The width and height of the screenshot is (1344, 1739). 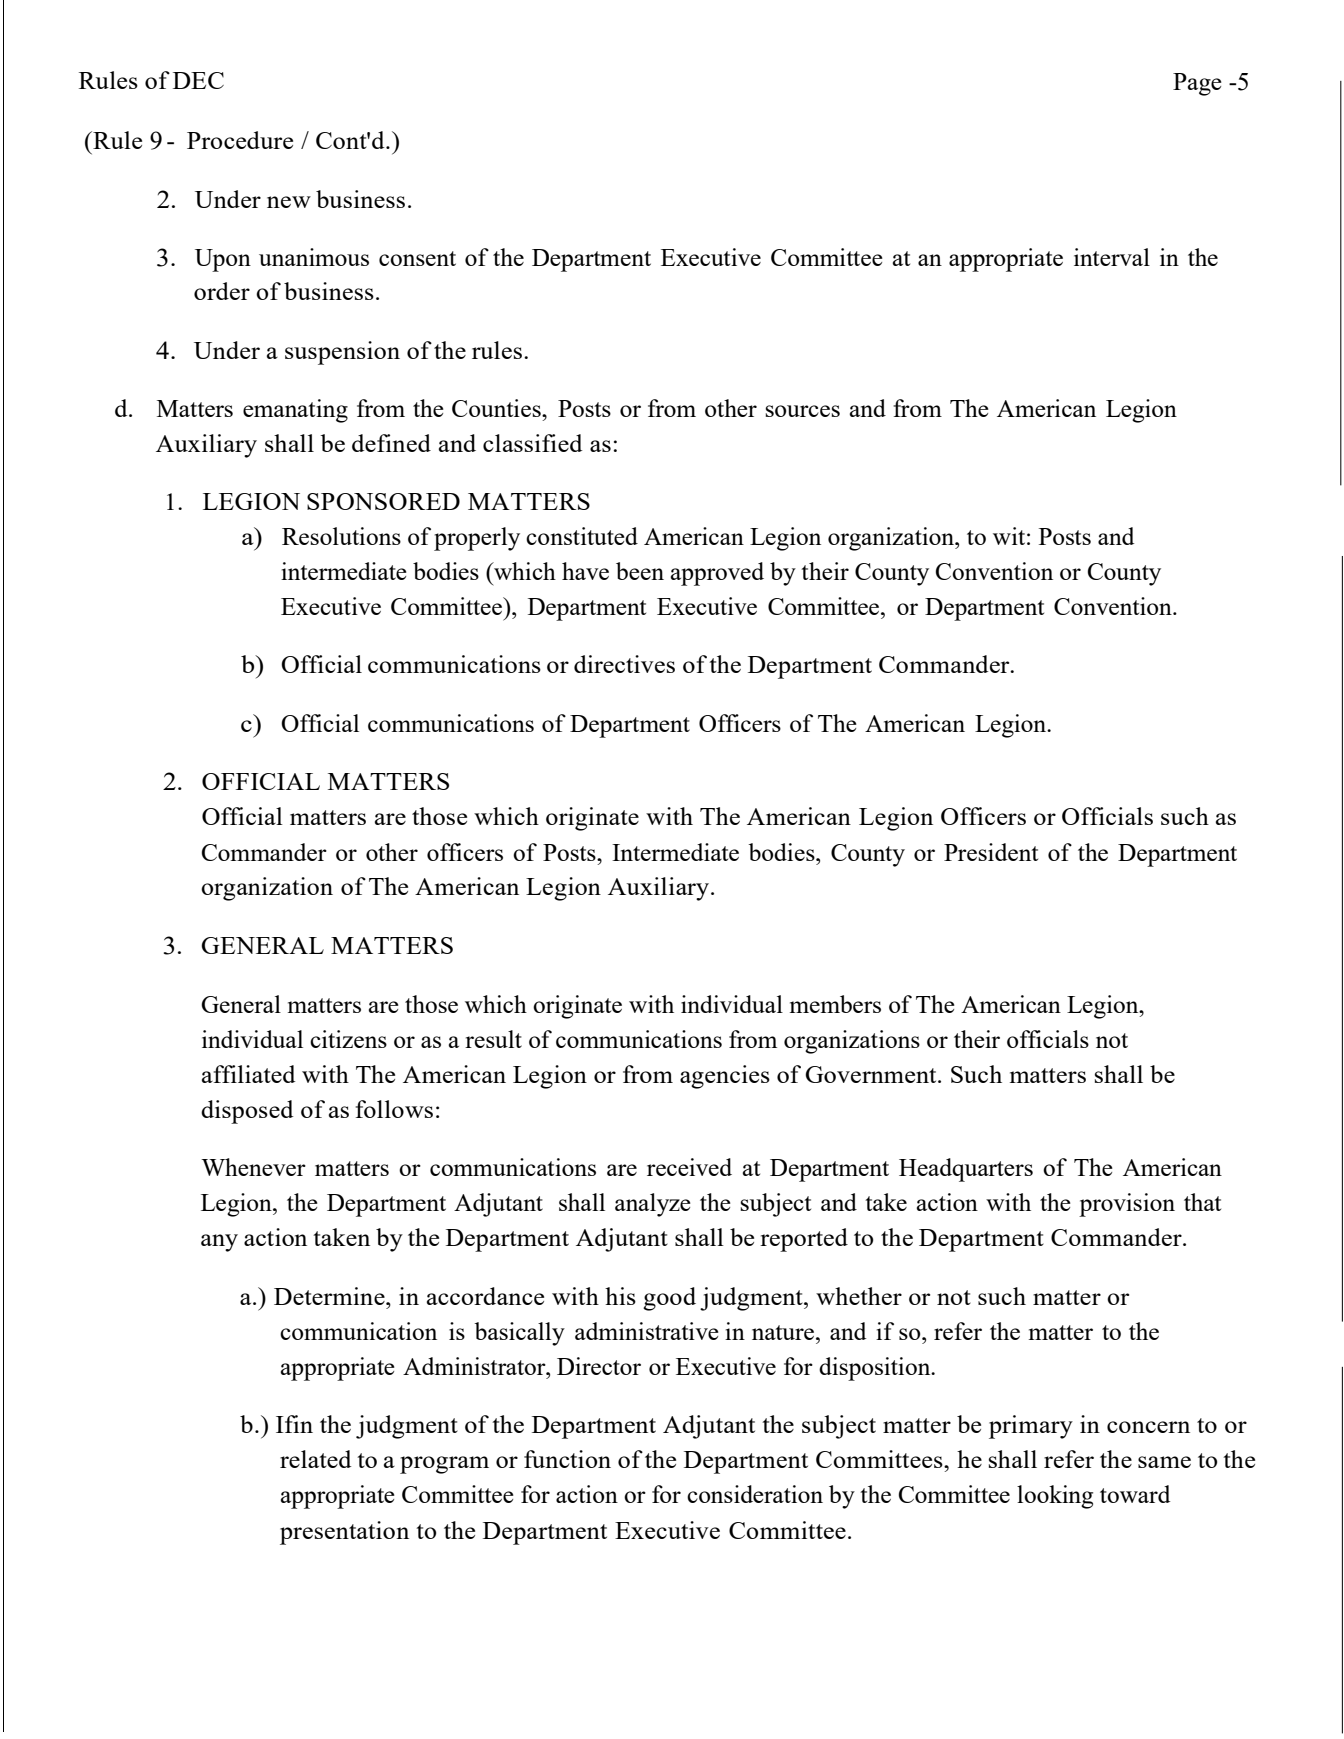 I want to click on consent, so click(x=417, y=258).
